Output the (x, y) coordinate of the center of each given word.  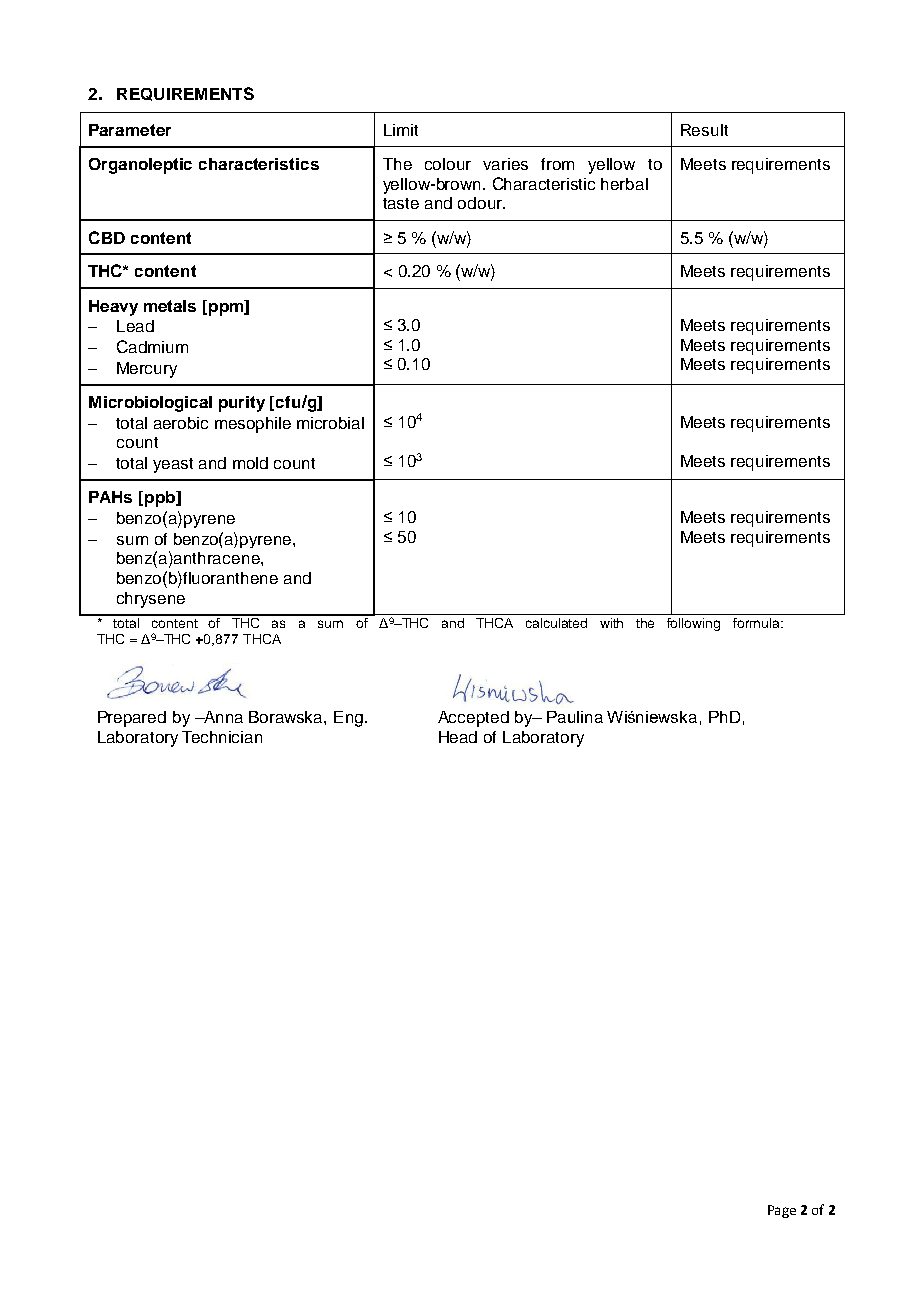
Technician (222, 737)
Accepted (473, 719)
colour (448, 164)
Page (782, 1211)
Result (704, 130)
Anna (222, 717)
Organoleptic (140, 166)
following (693, 624)
